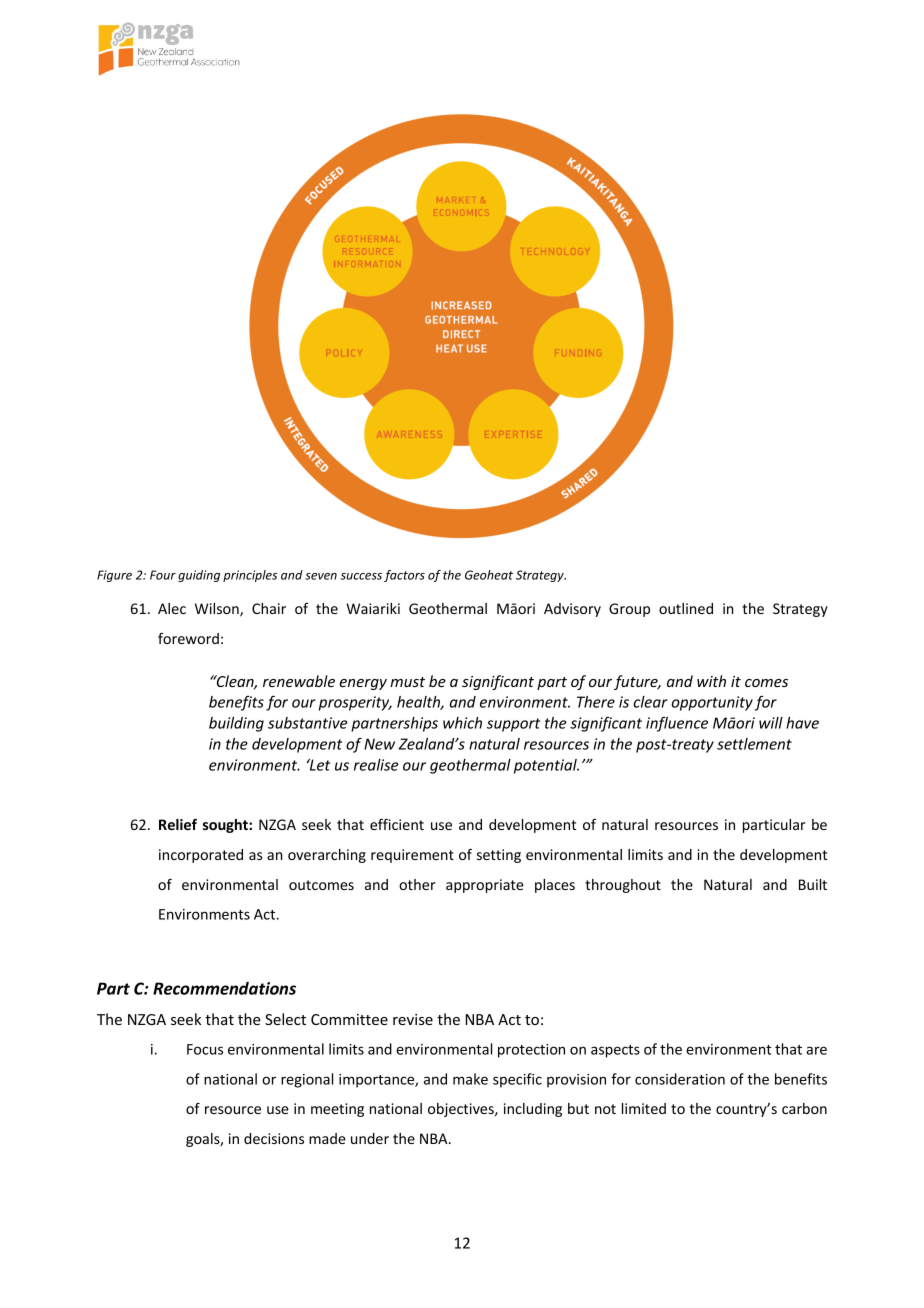 The image size is (924, 1308). What do you see at coordinates (686, 608) in the screenshot?
I see `outlined` at bounding box center [686, 608].
